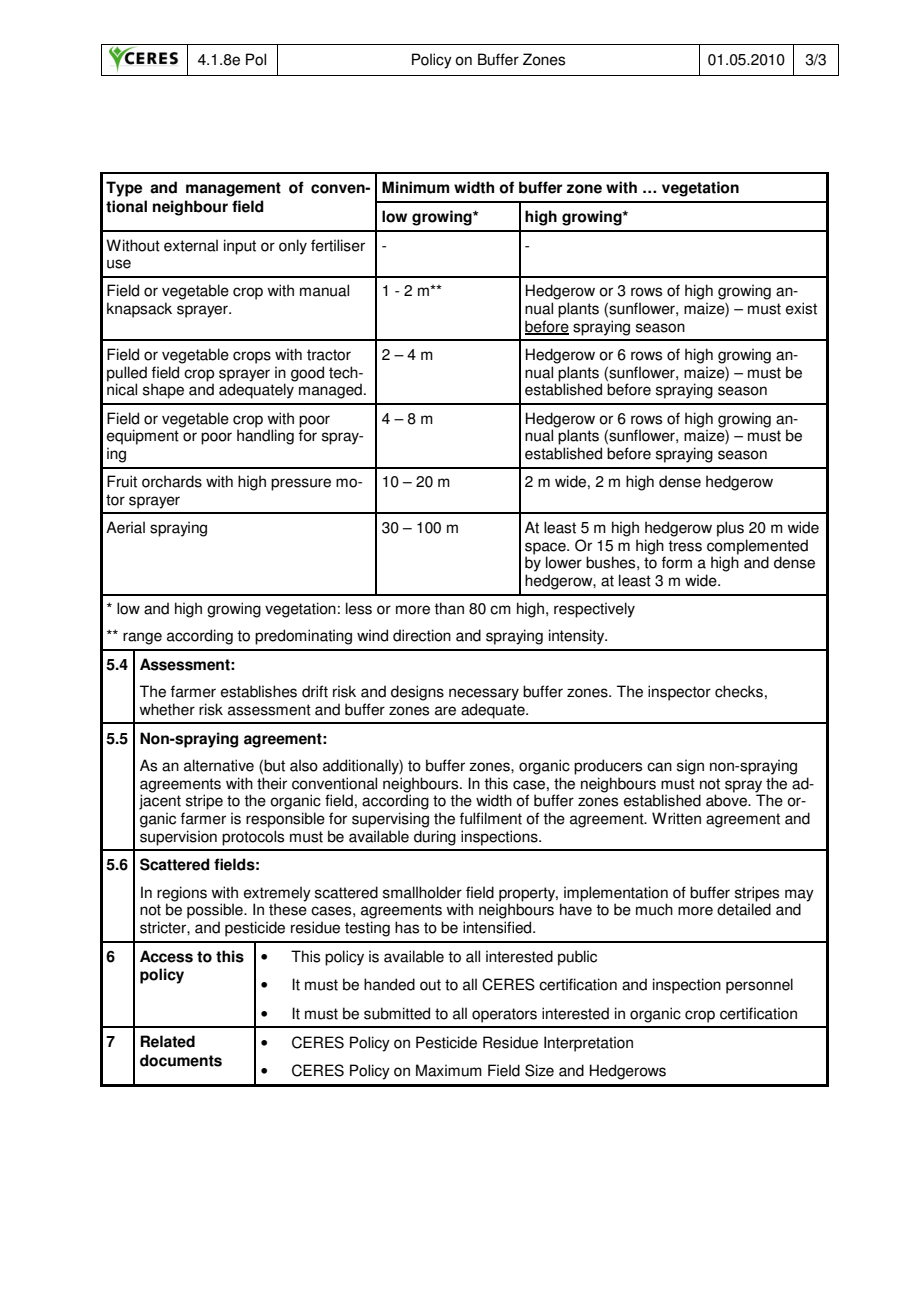 The width and height of the screenshot is (924, 1308). I want to click on orchards, so click(172, 481).
